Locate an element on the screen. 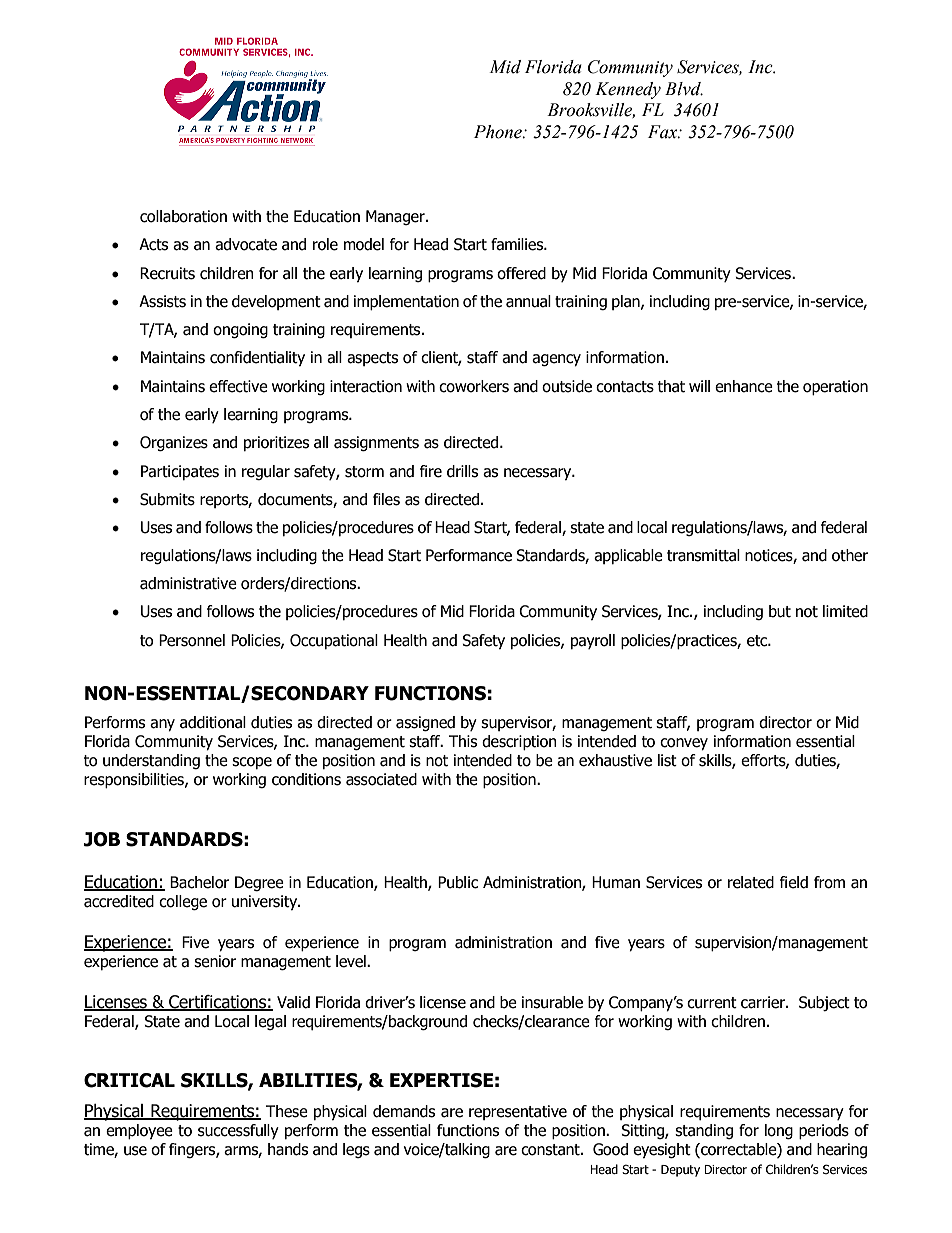  representative is located at coordinates (518, 1112).
